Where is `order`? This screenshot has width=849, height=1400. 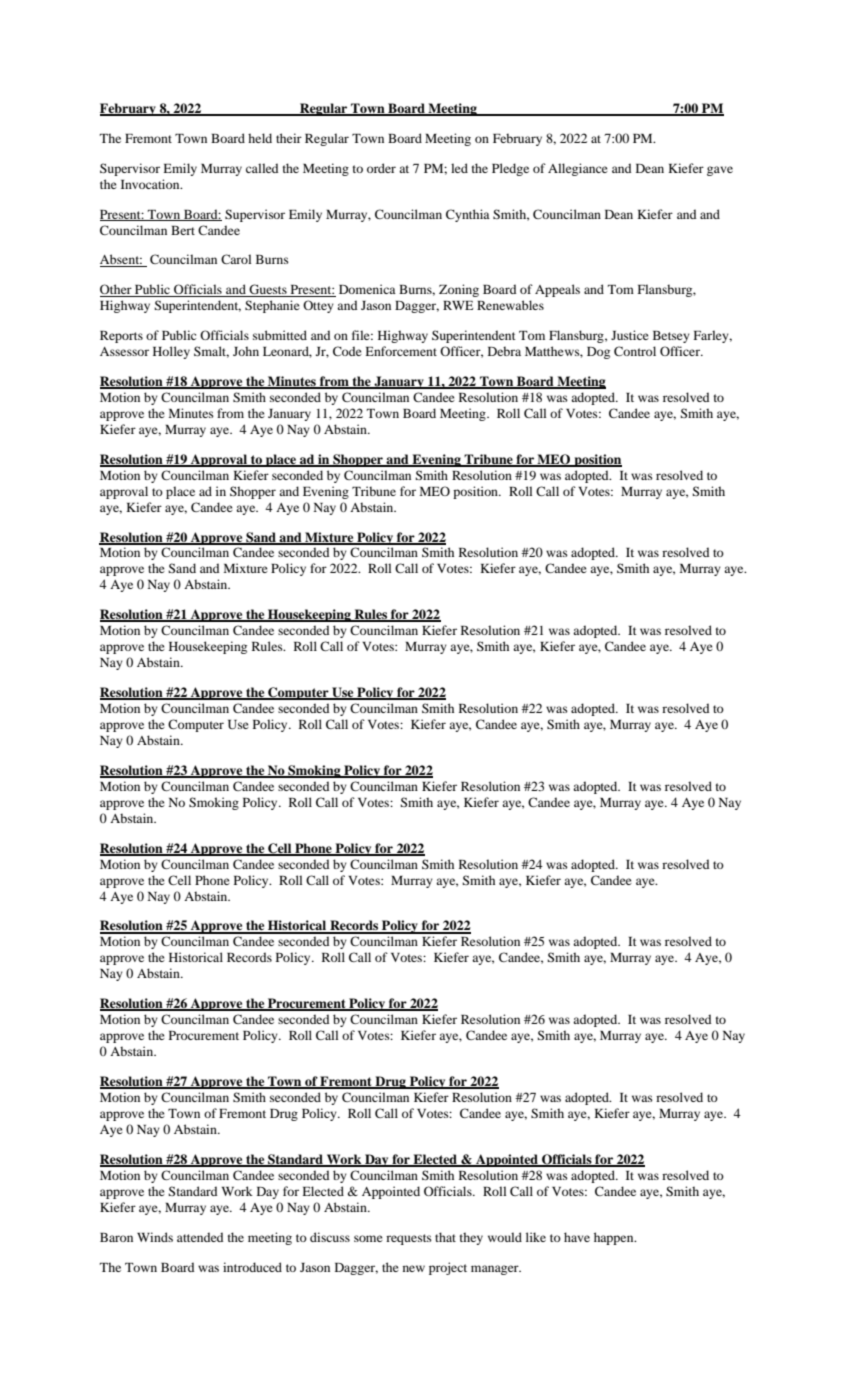 order is located at coordinates (381, 168).
